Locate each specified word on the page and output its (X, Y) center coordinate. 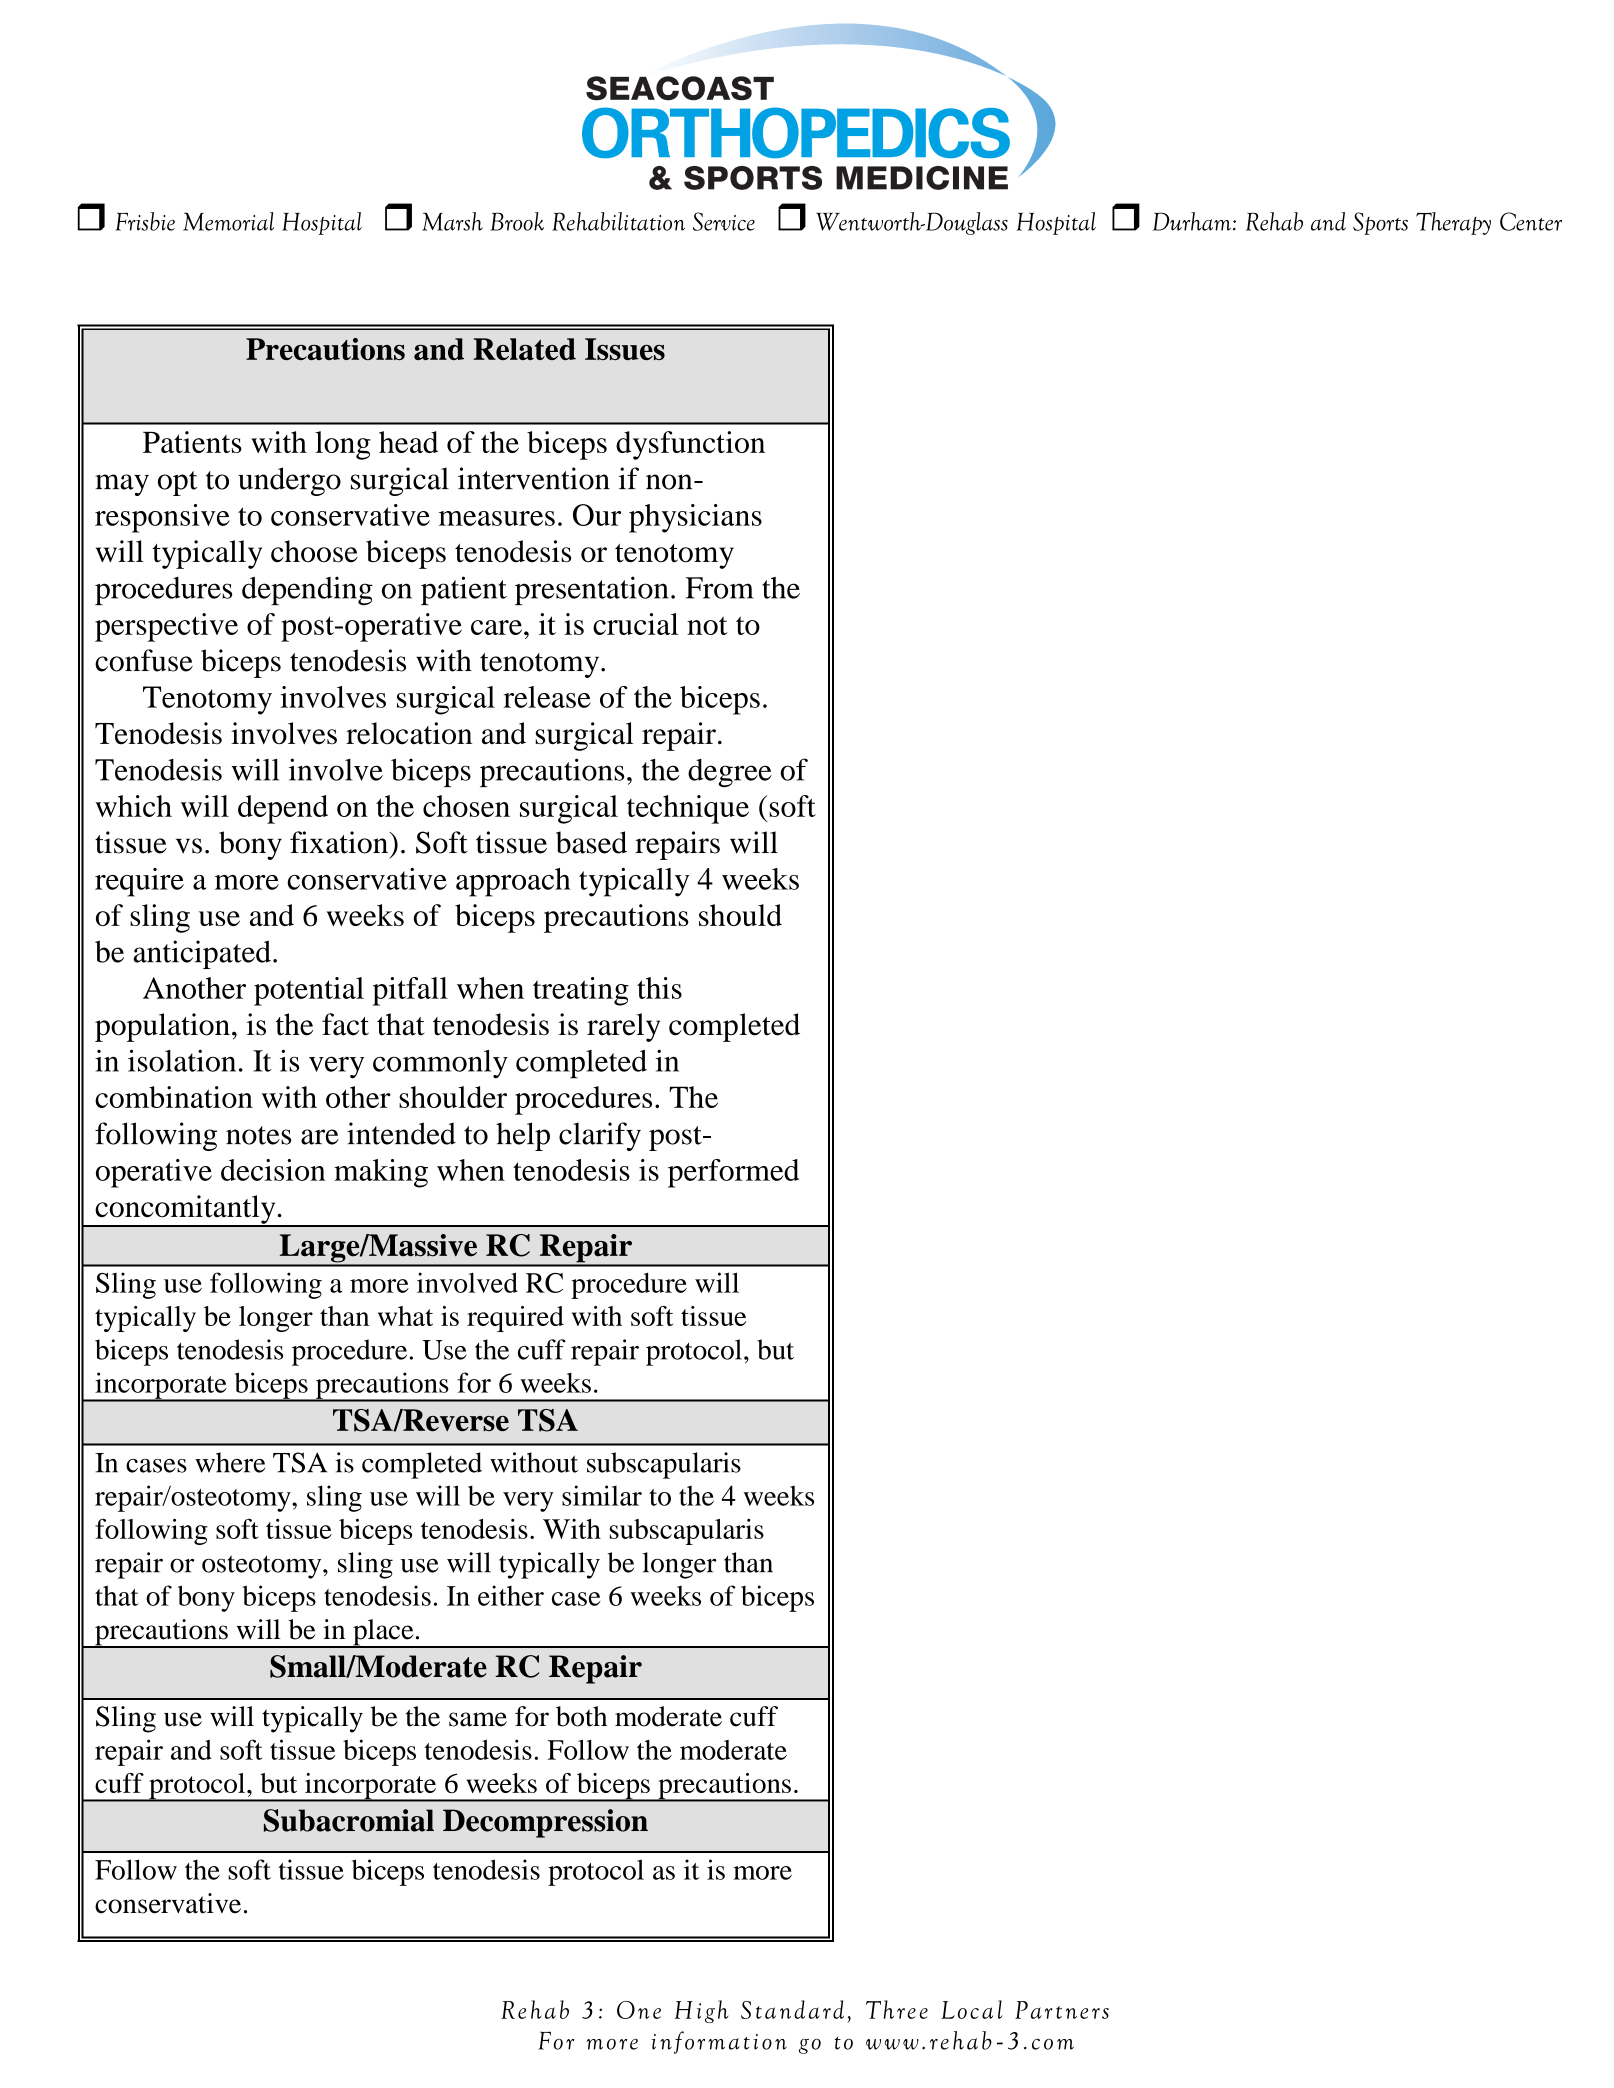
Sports (1380, 223)
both (581, 1716)
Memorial (228, 221)
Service (724, 221)
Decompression (545, 1823)
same (478, 1719)
